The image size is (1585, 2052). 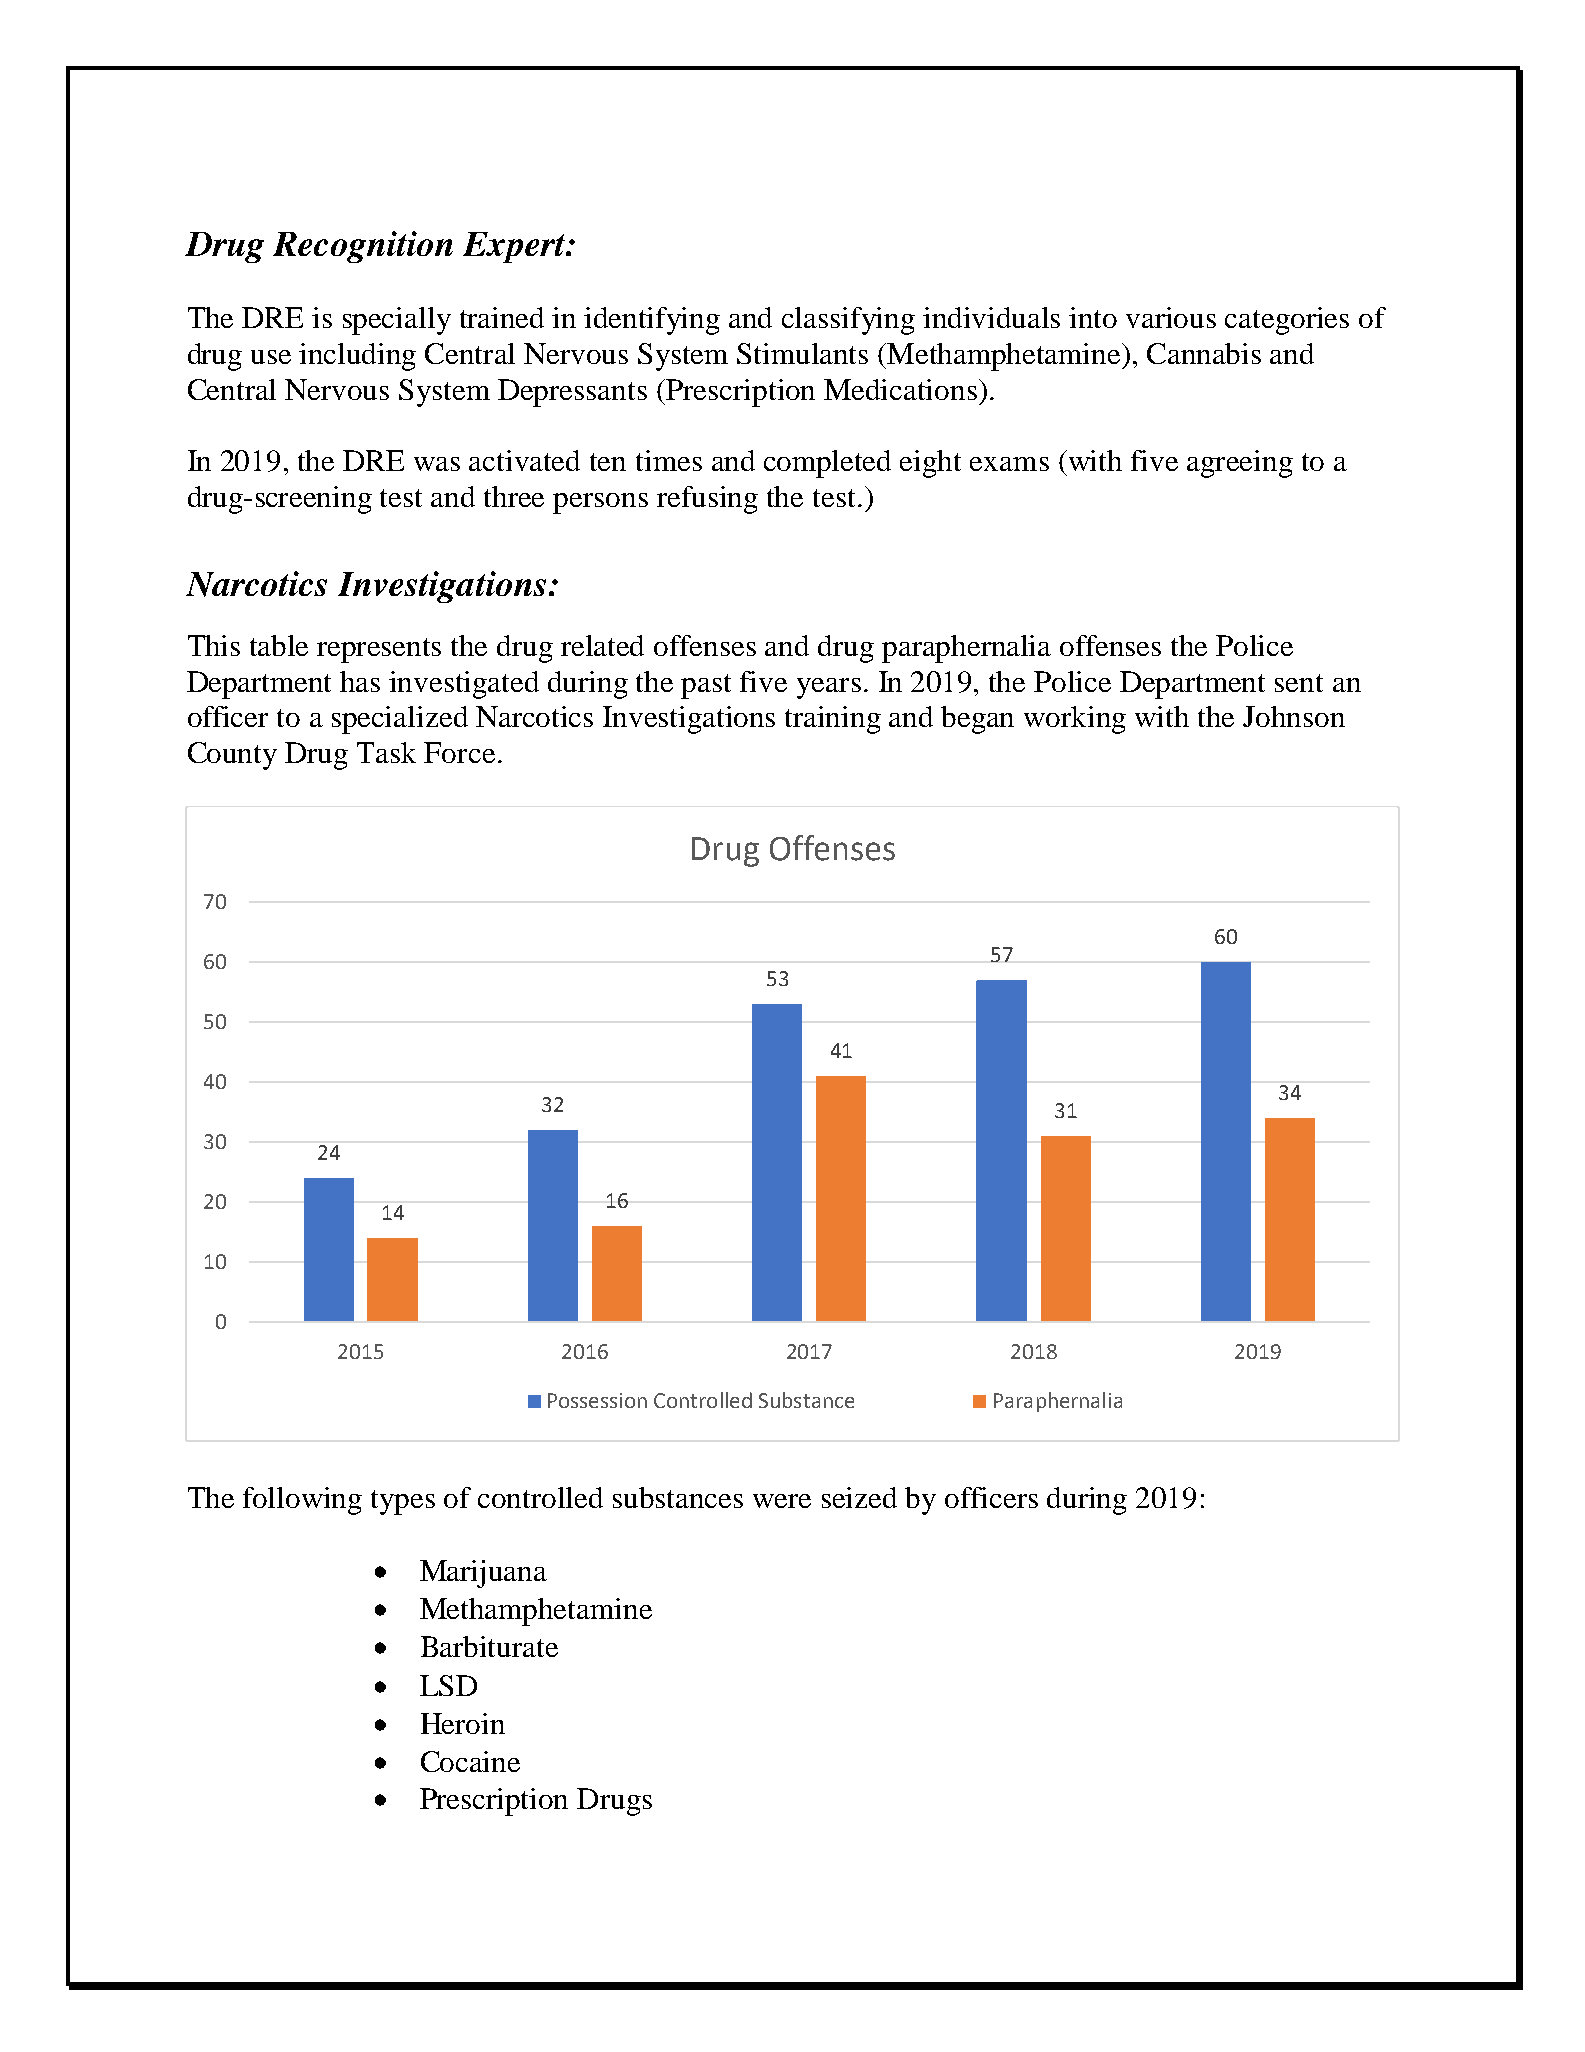 I want to click on seized, so click(x=859, y=1497).
